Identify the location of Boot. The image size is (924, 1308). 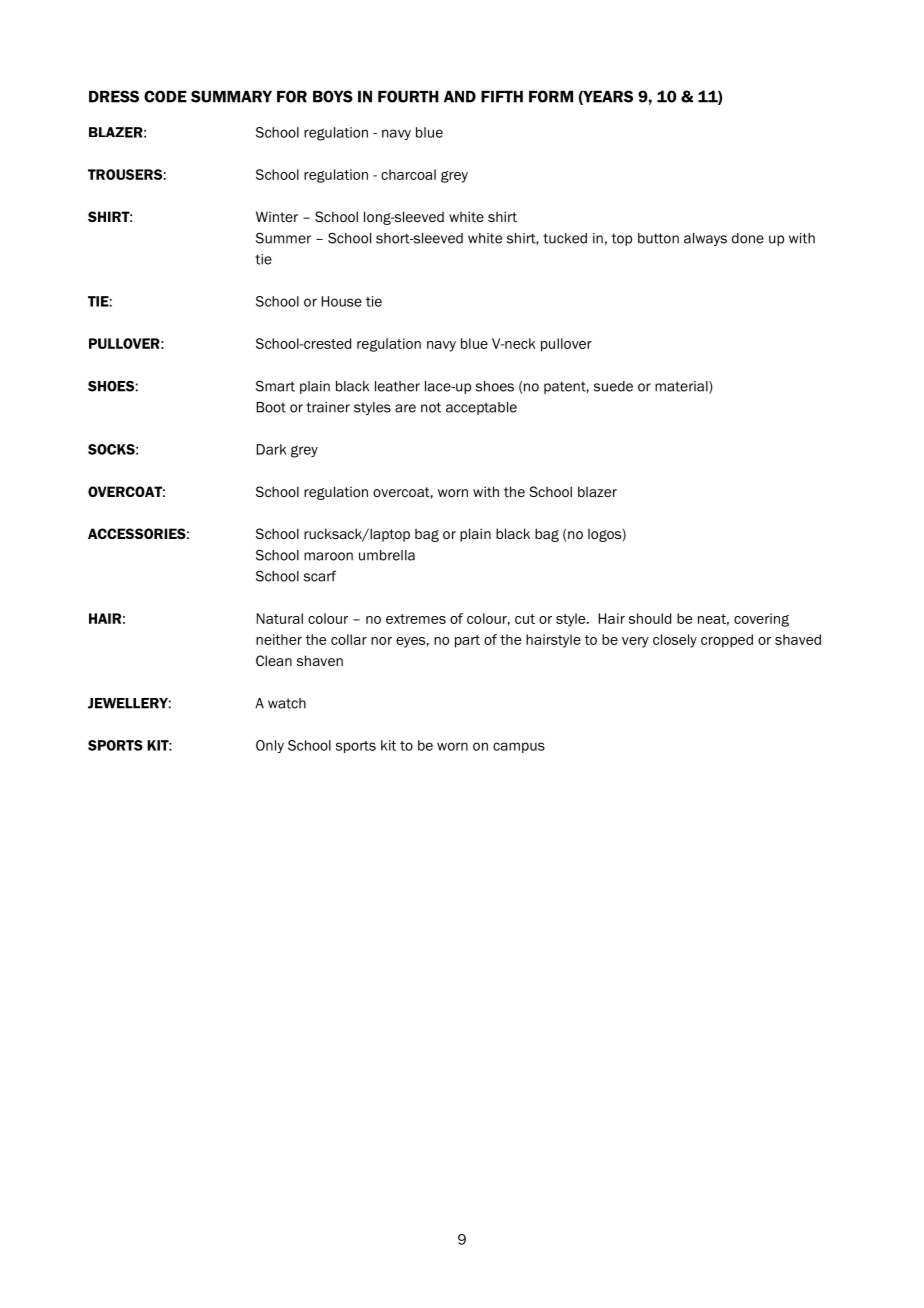
(271, 407).
